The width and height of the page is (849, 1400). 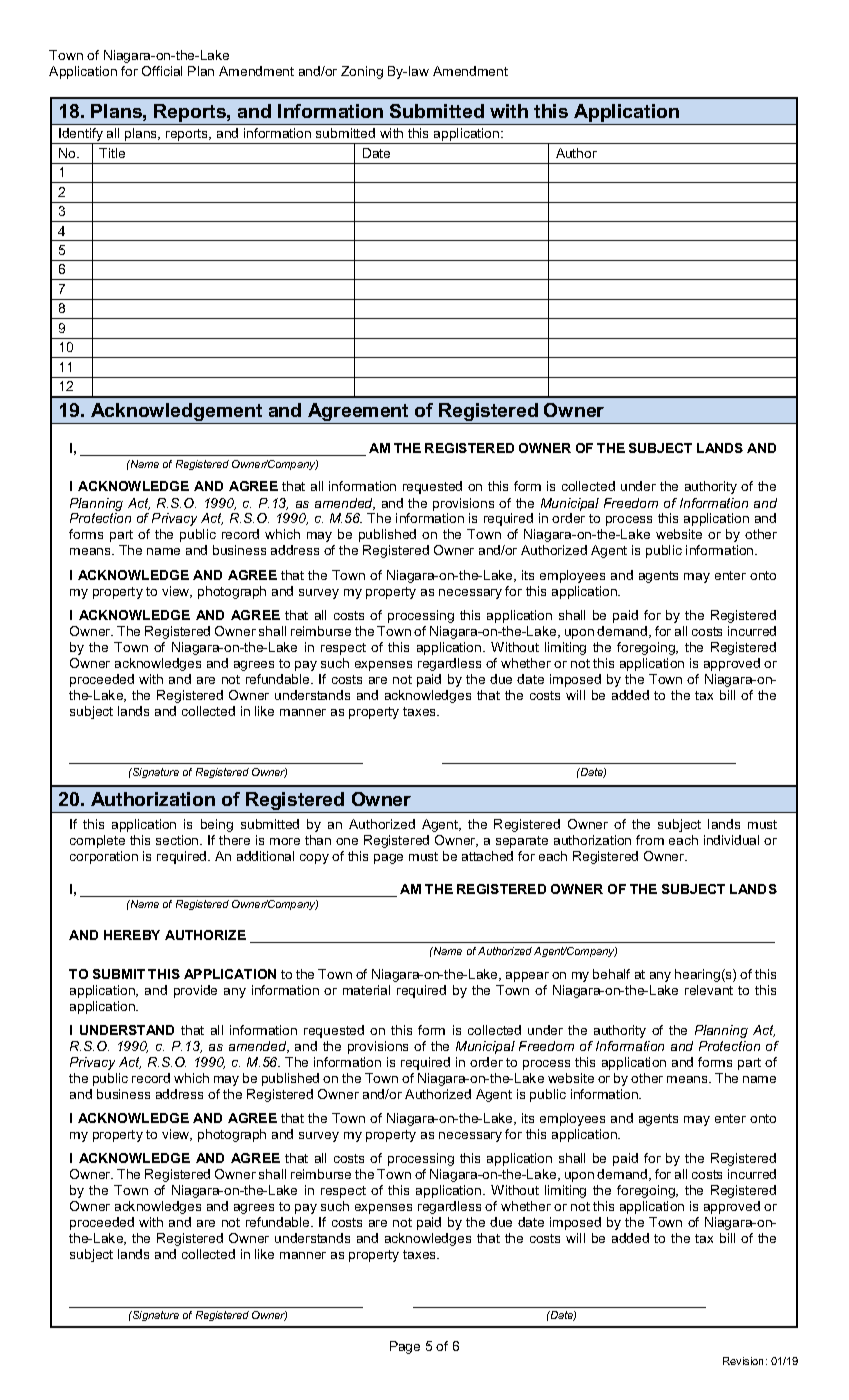 What do you see at coordinates (522, 842) in the page?
I see `separate` at bounding box center [522, 842].
